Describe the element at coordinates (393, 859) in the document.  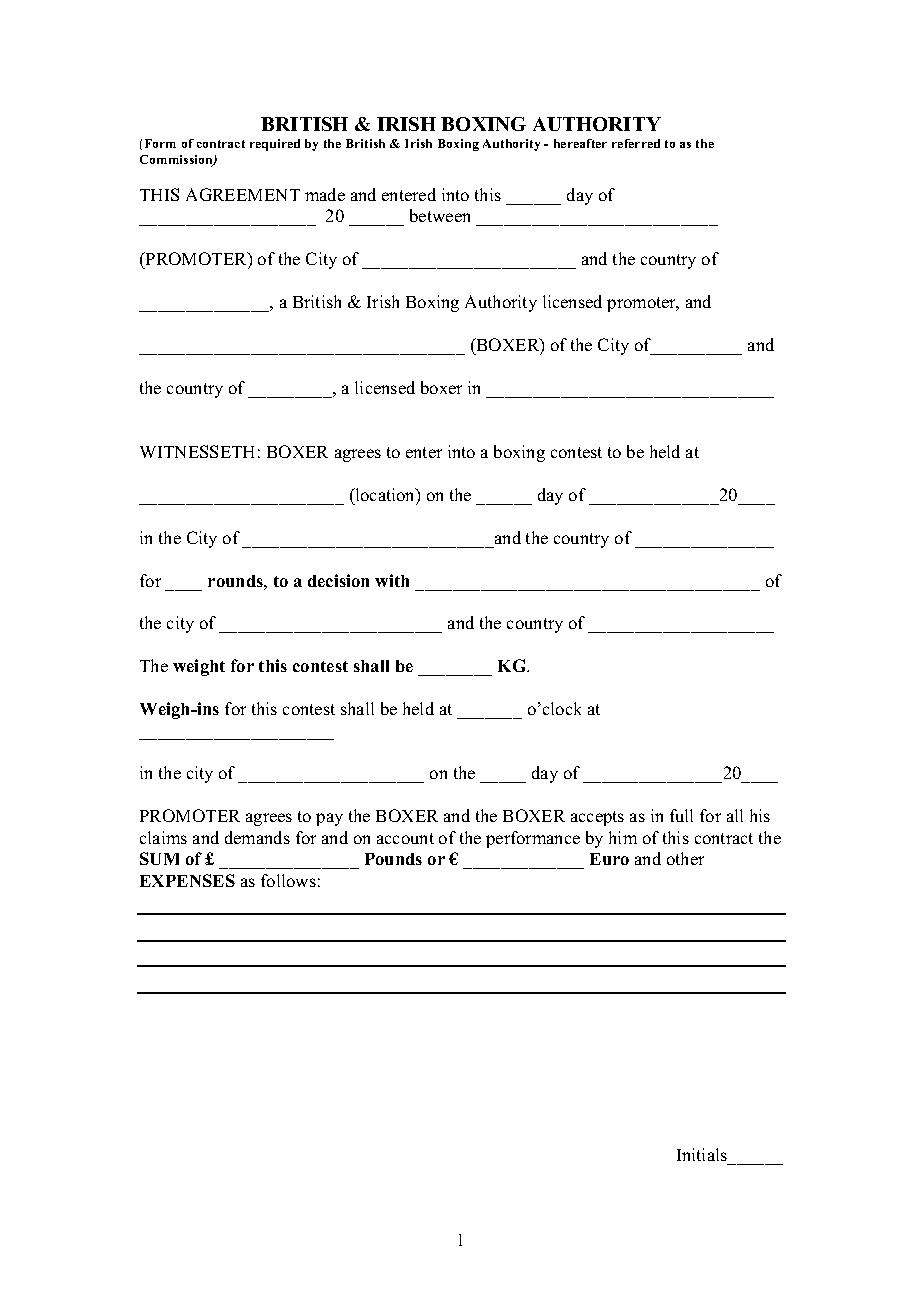
I see `Pounds` at that location.
